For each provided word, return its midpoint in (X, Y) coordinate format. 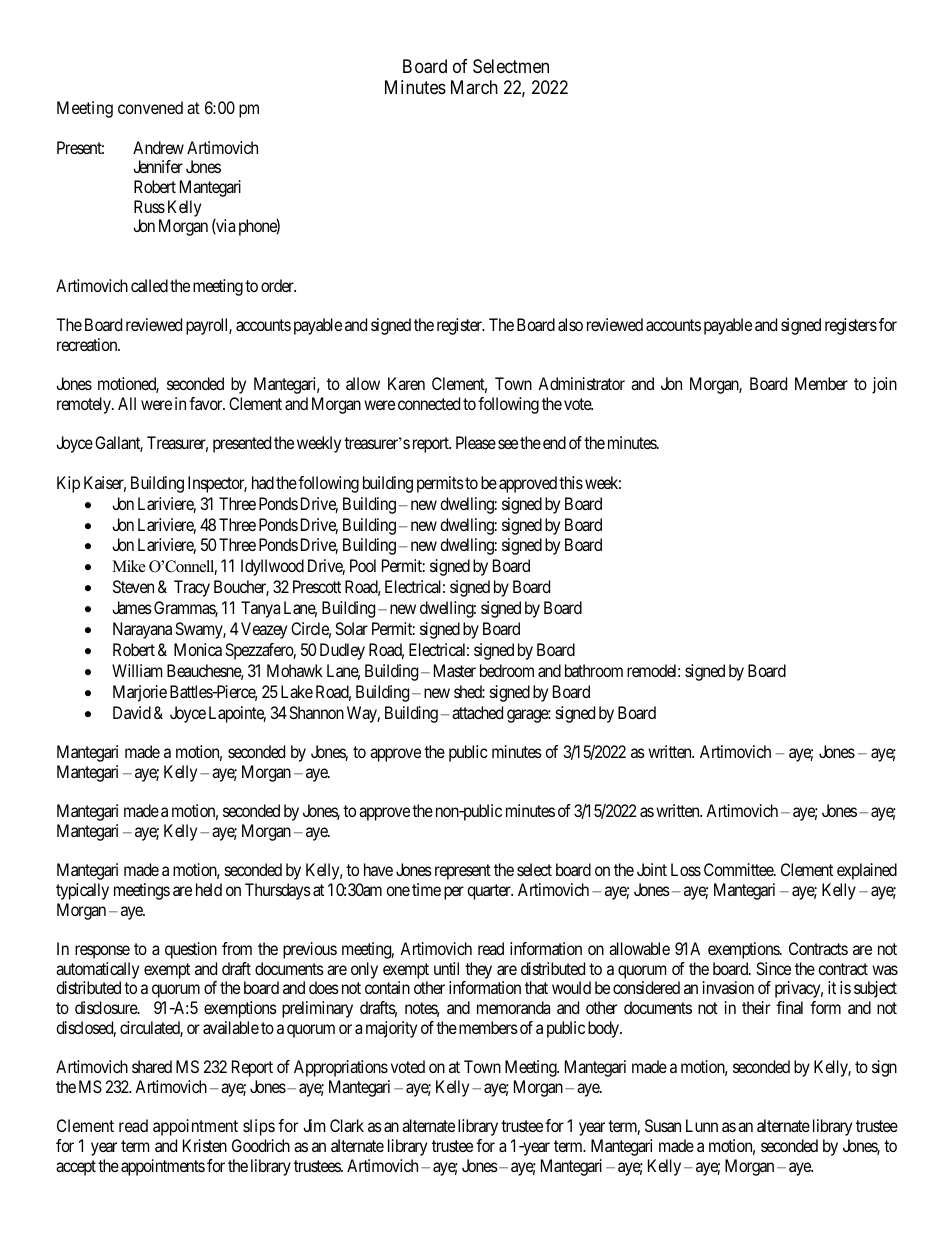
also (570, 324)
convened (150, 107)
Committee (739, 869)
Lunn (702, 1125)
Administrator (581, 383)
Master (455, 670)
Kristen (205, 1145)
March (474, 87)
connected (429, 403)
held (209, 889)
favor (207, 403)
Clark (347, 1125)
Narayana (142, 630)
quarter (490, 892)
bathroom (594, 670)
